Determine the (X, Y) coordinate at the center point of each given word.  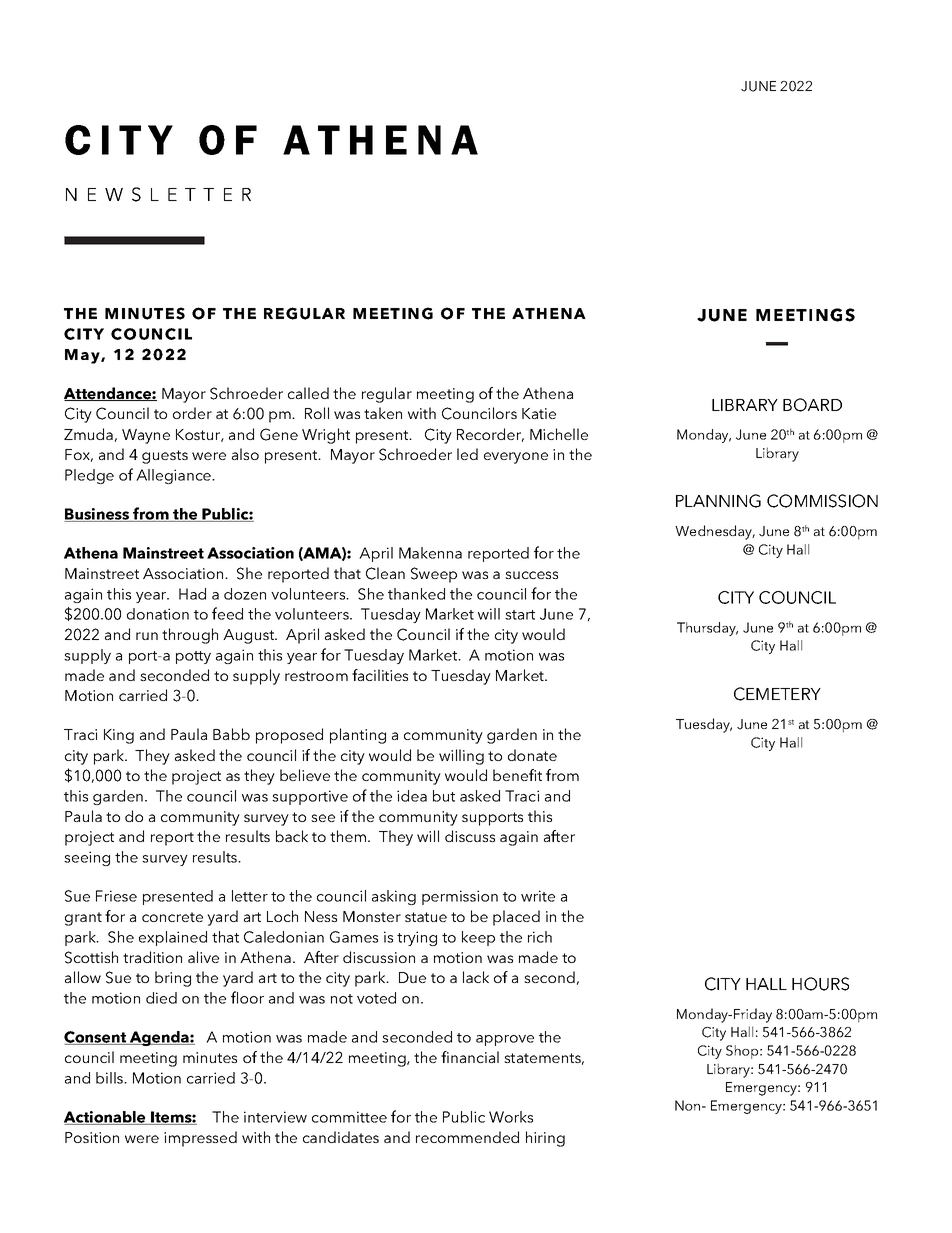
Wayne (146, 436)
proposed (289, 736)
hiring (545, 1139)
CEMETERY (777, 694)
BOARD (812, 405)
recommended (467, 1137)
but (444, 796)
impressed (200, 1139)
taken (383, 413)
